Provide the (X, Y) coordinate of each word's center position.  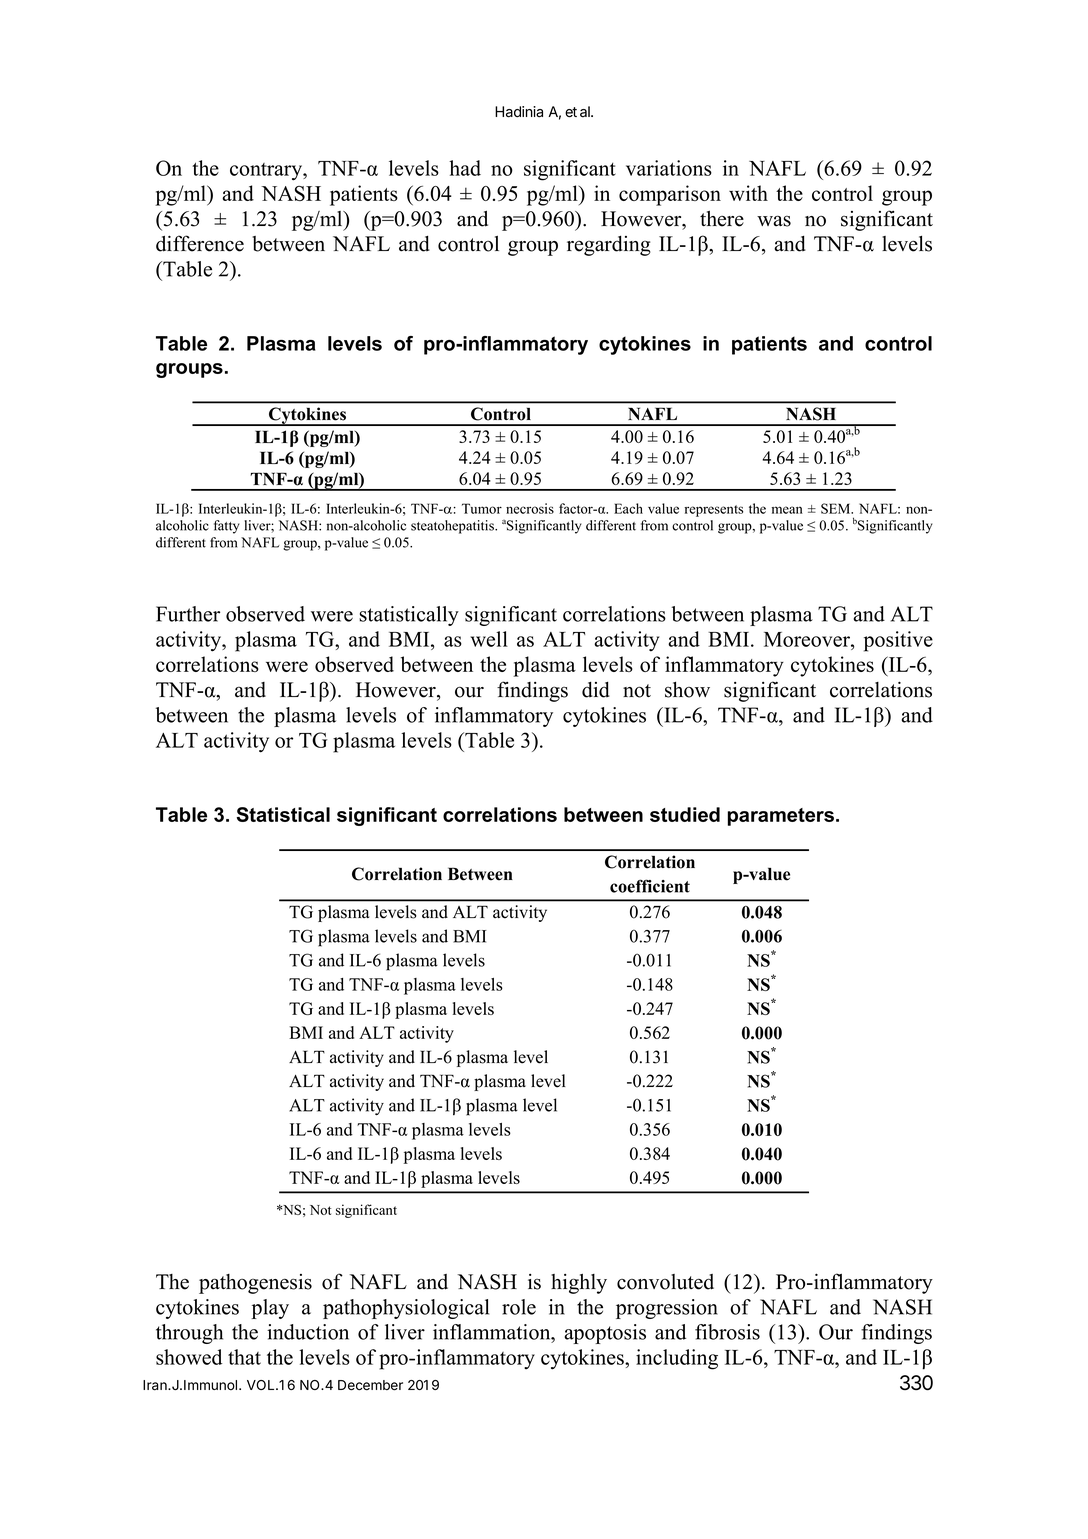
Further (188, 614)
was (774, 221)
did (596, 690)
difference (200, 243)
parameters (781, 817)
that (244, 1357)
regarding (609, 246)
